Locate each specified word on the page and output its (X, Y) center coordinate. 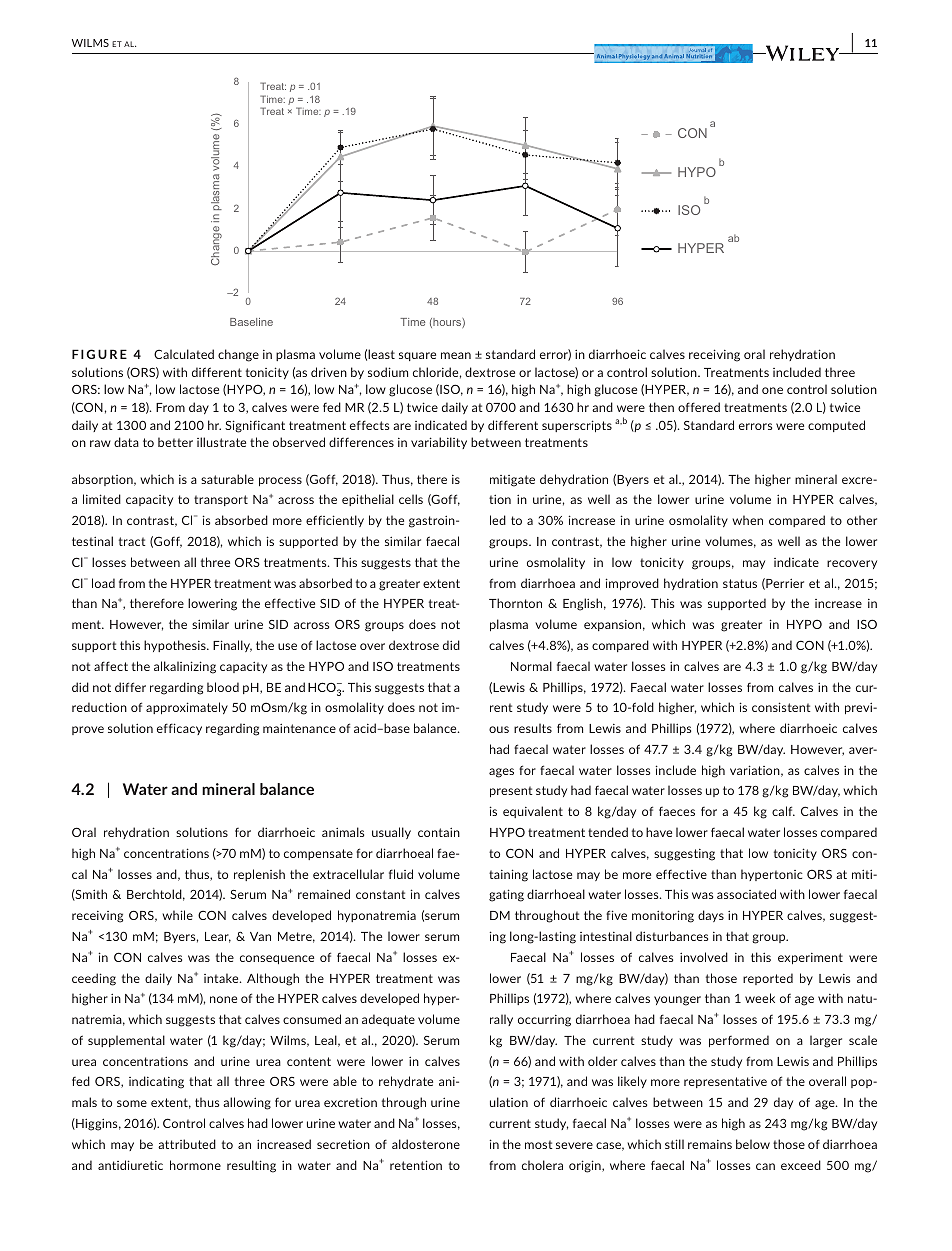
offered (699, 407)
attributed (187, 1144)
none (223, 999)
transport (221, 500)
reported (768, 979)
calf (783, 811)
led (498, 520)
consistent (781, 707)
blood (223, 687)
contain (439, 832)
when (747, 520)
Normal (531, 666)
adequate (388, 1020)
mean (456, 355)
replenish (259, 875)
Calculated (184, 354)
